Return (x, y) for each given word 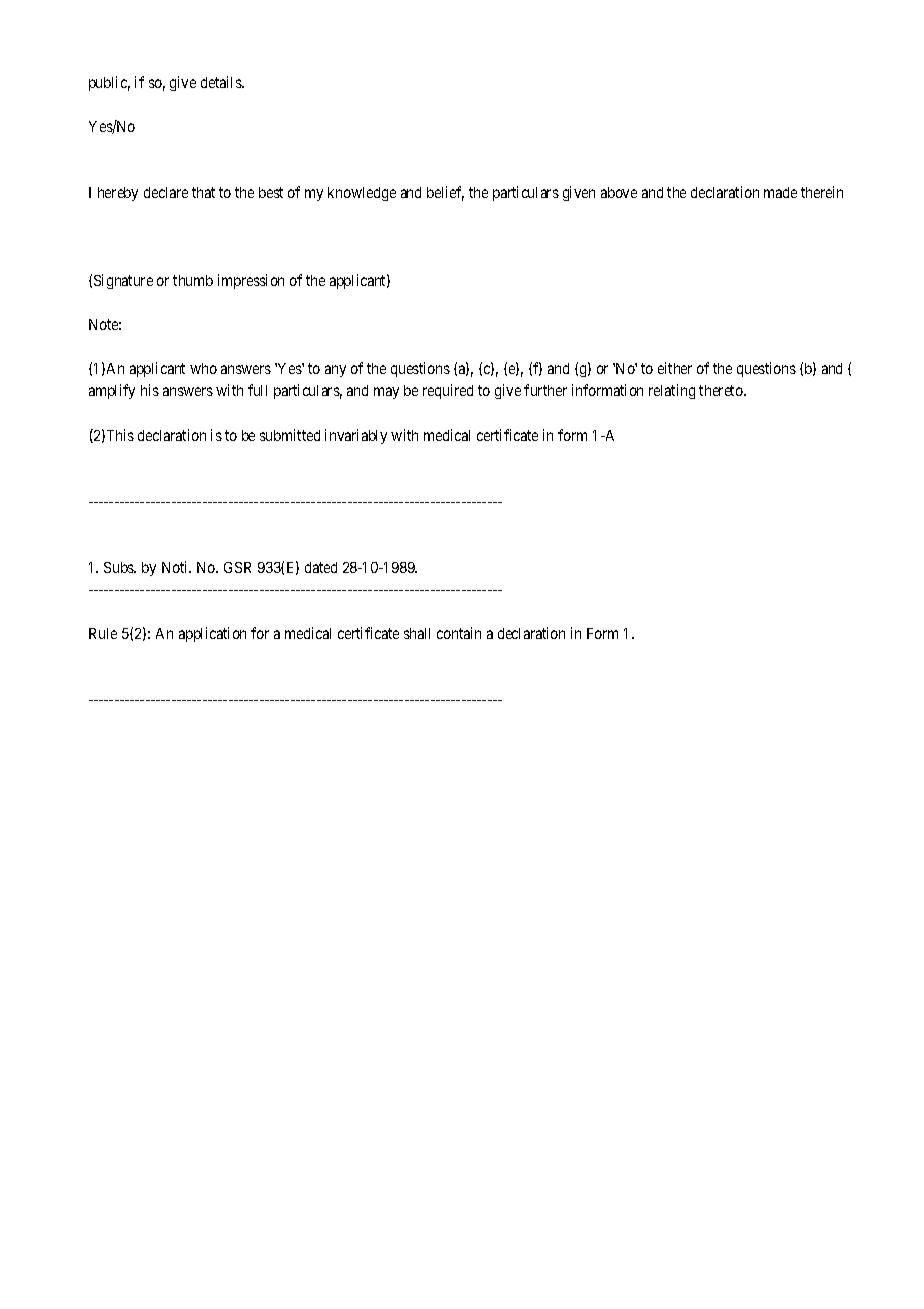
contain (459, 633)
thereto (722, 390)
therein (822, 192)
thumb (193, 280)
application (212, 634)
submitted (290, 435)
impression (251, 281)
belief (445, 193)
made (780, 192)
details (222, 82)
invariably (356, 436)
